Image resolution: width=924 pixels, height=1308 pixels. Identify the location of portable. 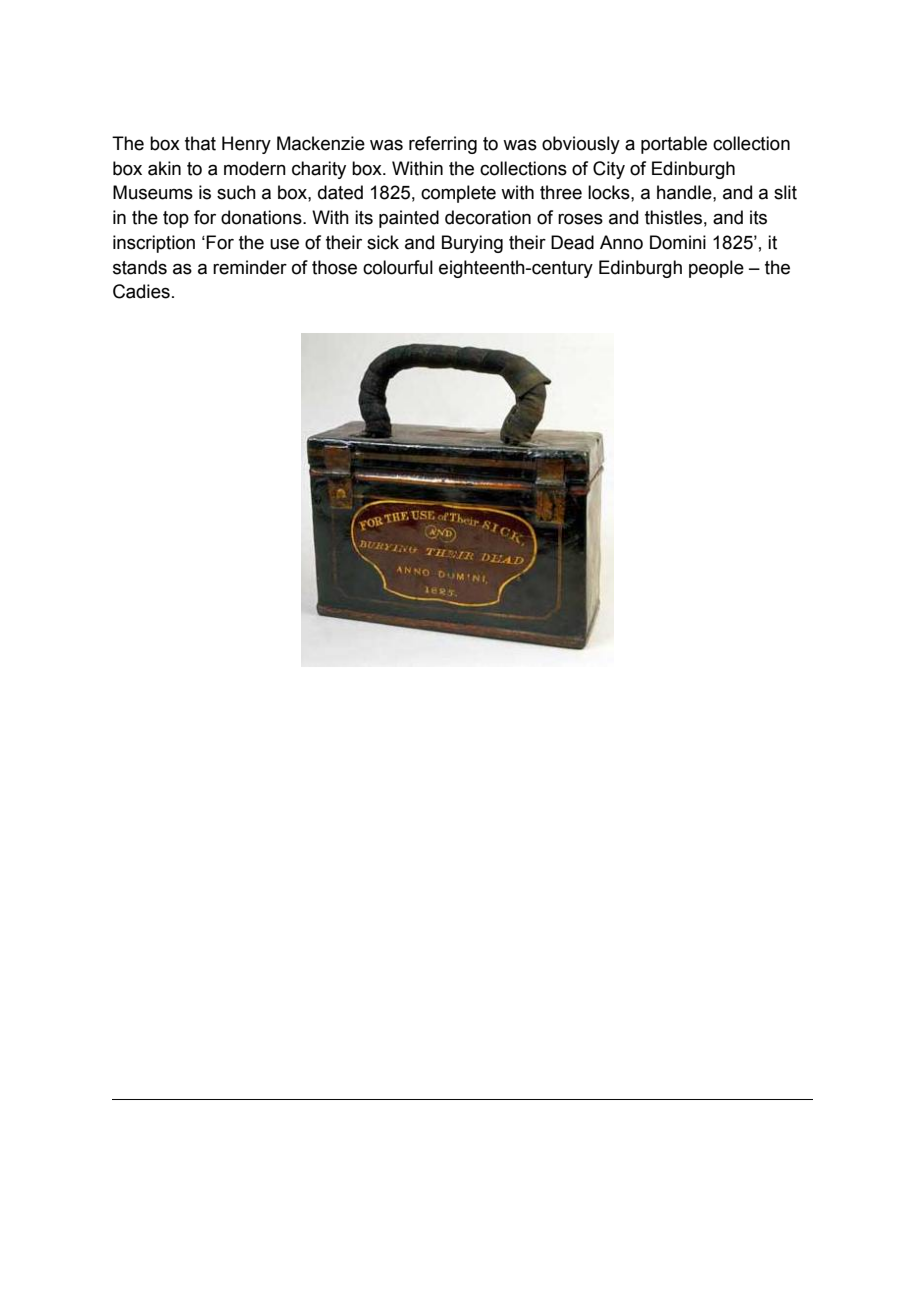
(674, 145).
